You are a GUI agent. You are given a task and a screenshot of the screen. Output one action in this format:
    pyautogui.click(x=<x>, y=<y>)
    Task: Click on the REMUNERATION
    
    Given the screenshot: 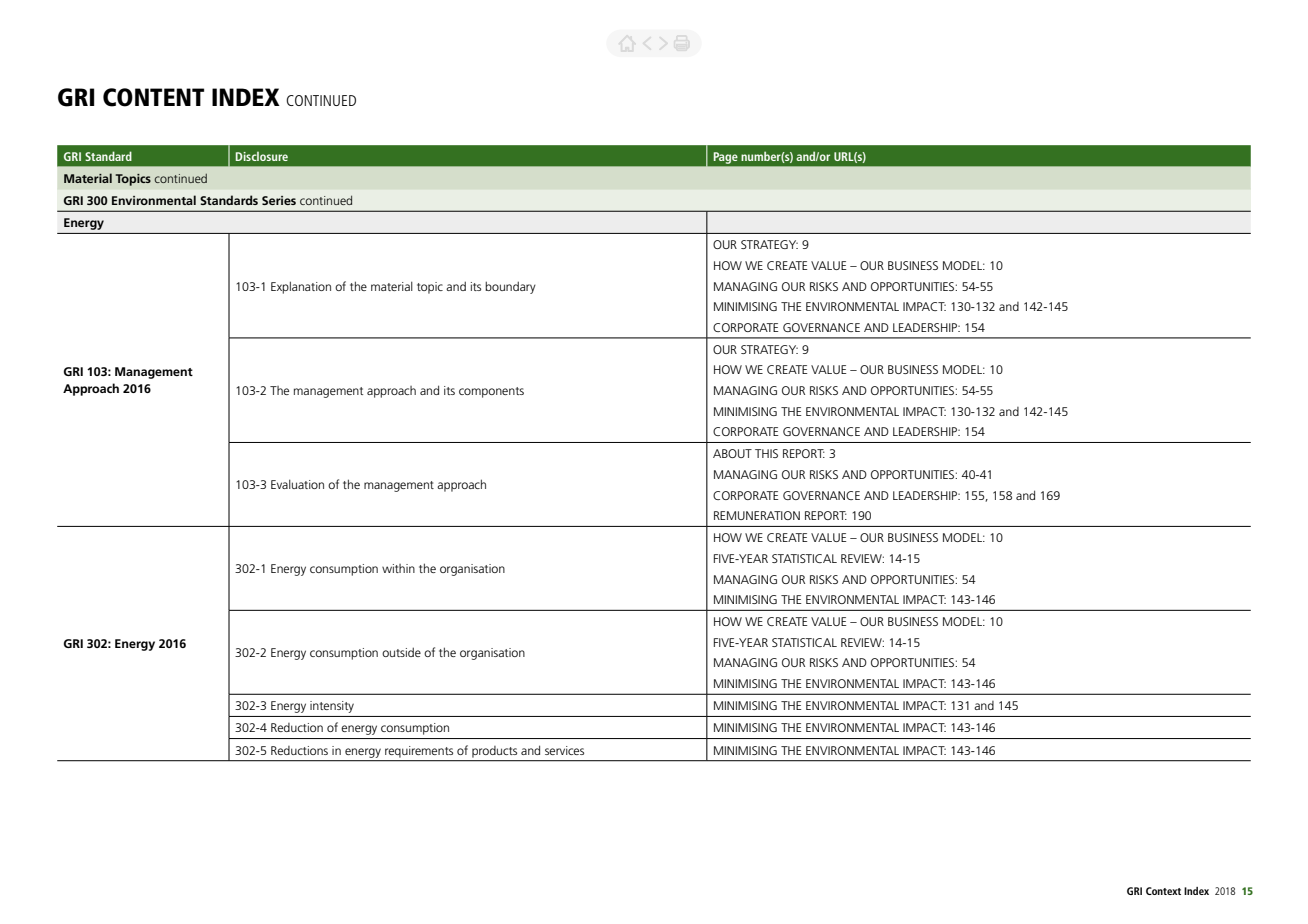 What is the action you would take?
    pyautogui.click(x=757, y=515)
